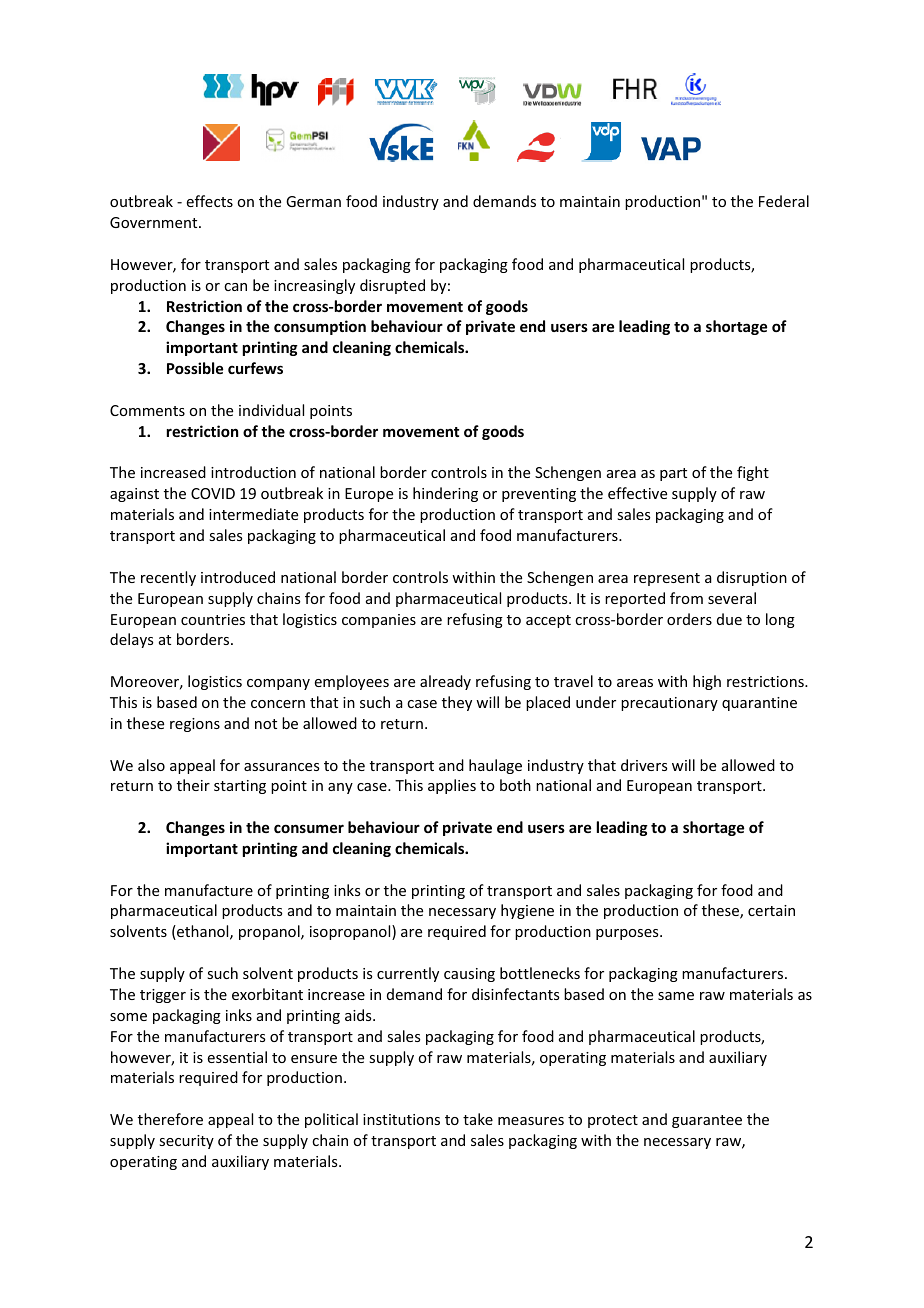  I want to click on therefore, so click(170, 1119).
